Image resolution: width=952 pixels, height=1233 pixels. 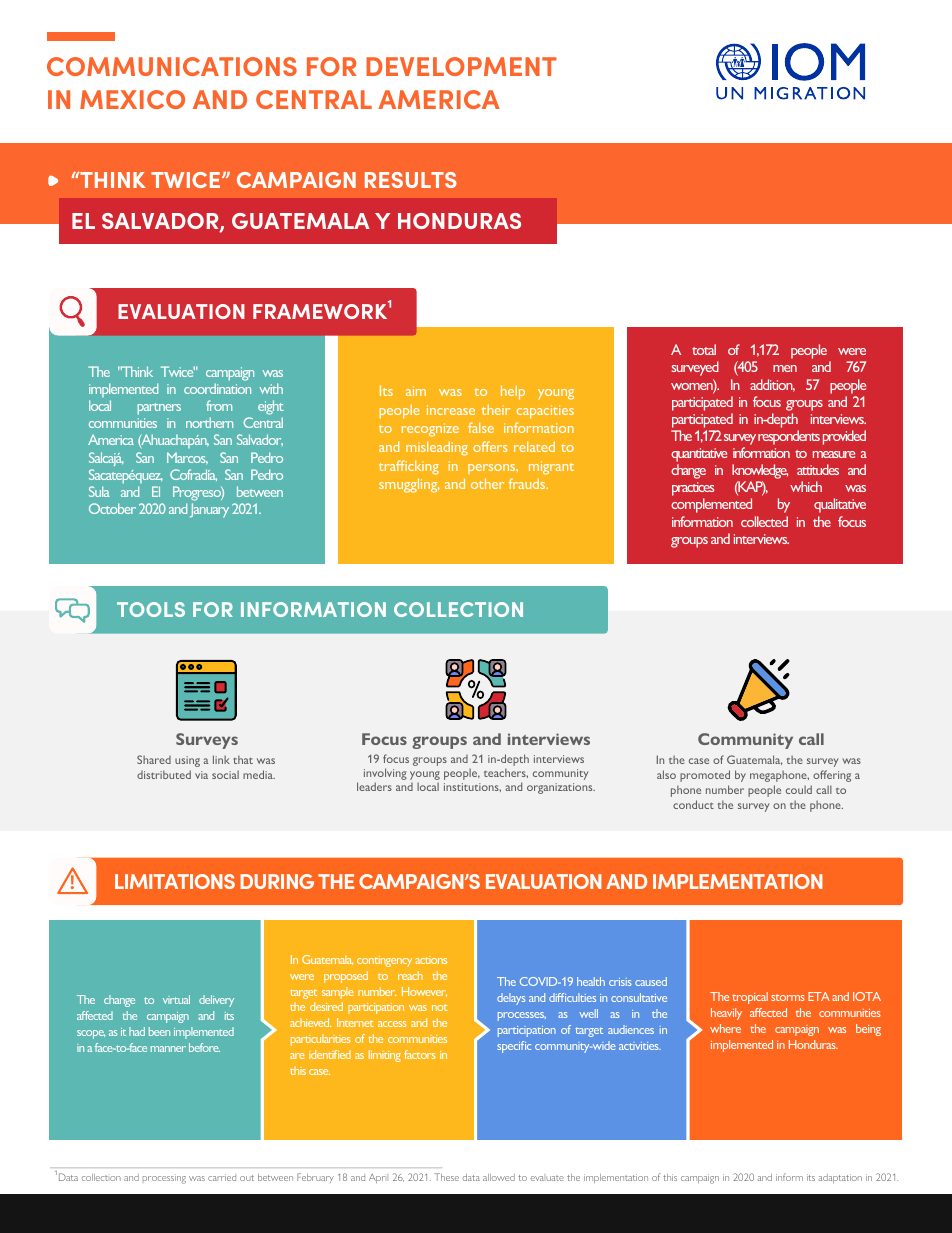 What do you see at coordinates (164, 1179) in the screenshot?
I see `processing` at bounding box center [164, 1179].
